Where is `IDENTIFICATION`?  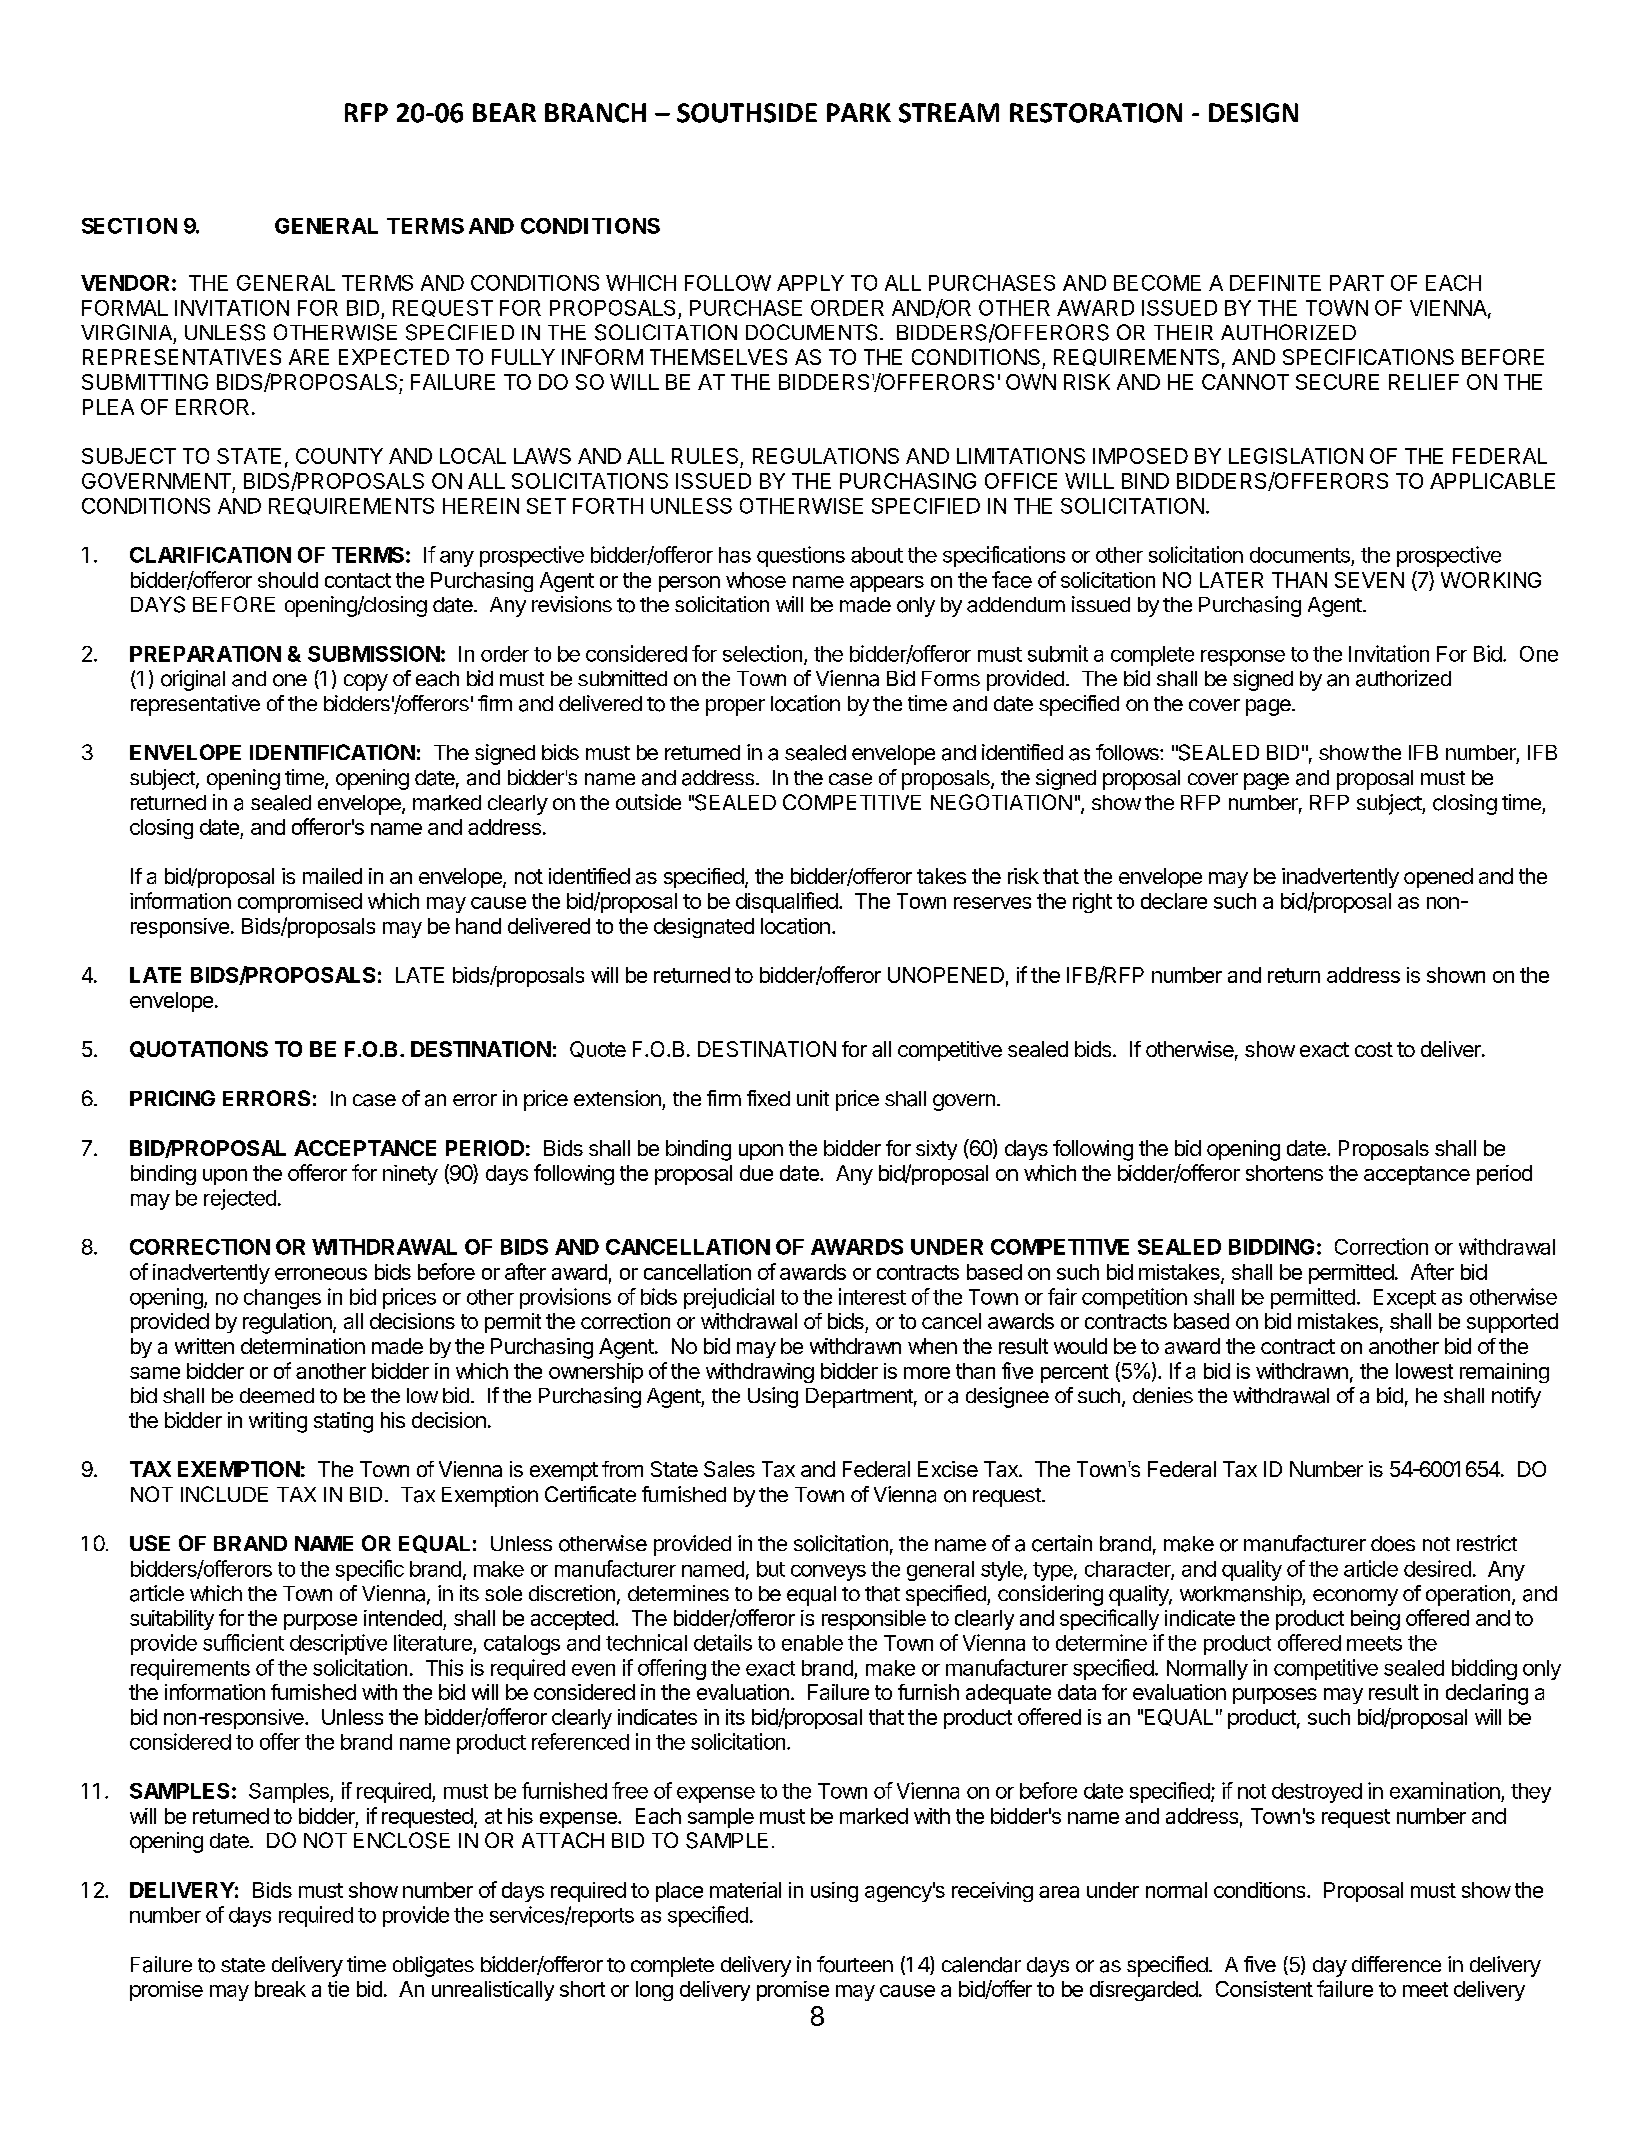 IDENTIFICATION is located at coordinates (332, 752).
